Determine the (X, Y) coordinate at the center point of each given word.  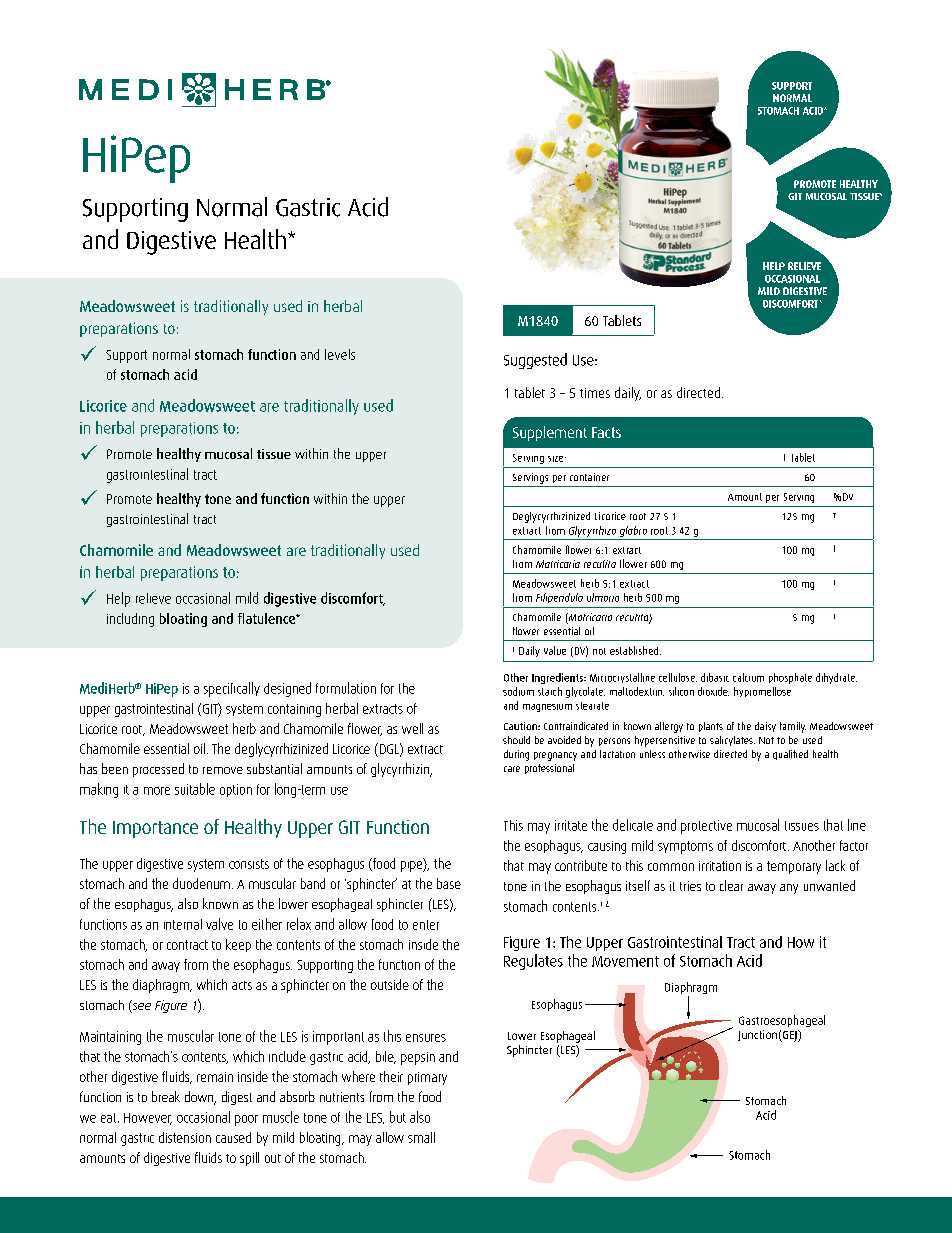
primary (427, 1078)
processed (158, 770)
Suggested (535, 361)
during (516, 755)
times (595, 393)
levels (340, 354)
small (421, 1137)
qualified (790, 755)
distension (185, 1137)
